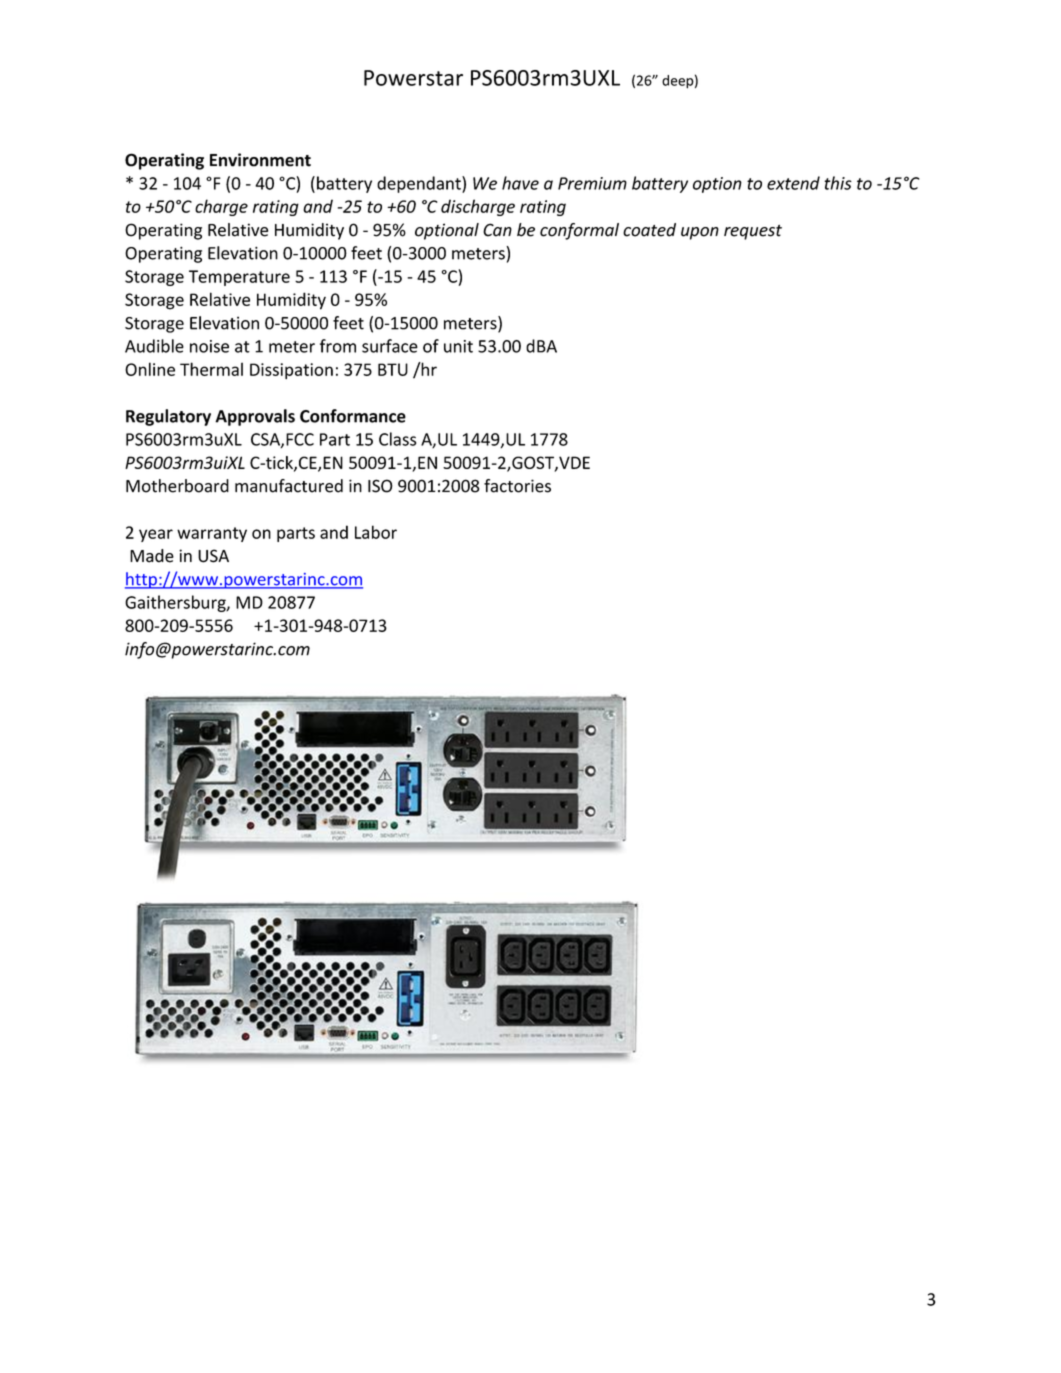 The image size is (1061, 1373). What do you see at coordinates (260, 160) in the page?
I see `Environment` at bounding box center [260, 160].
